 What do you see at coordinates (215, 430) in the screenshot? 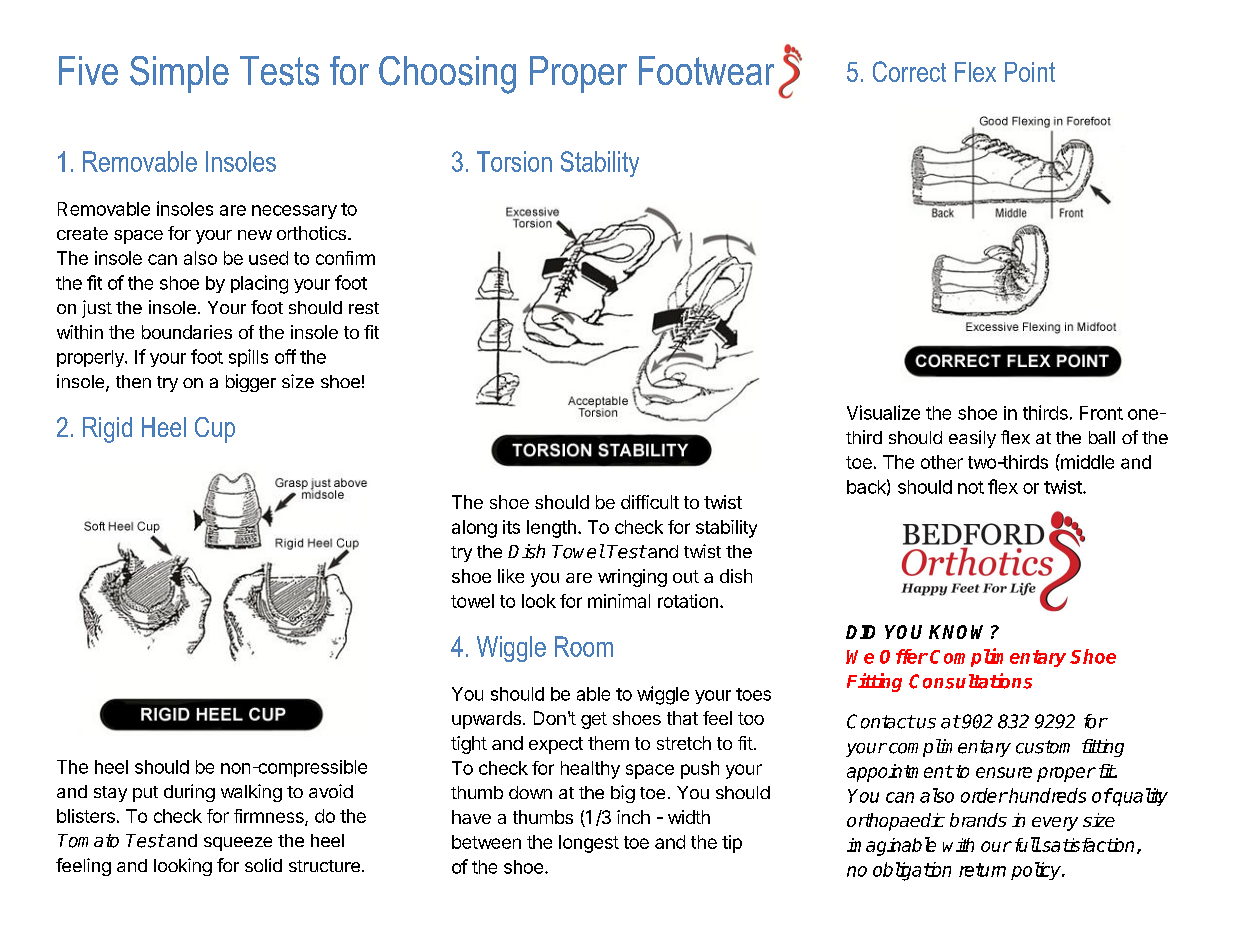
I see `Cup` at bounding box center [215, 430].
